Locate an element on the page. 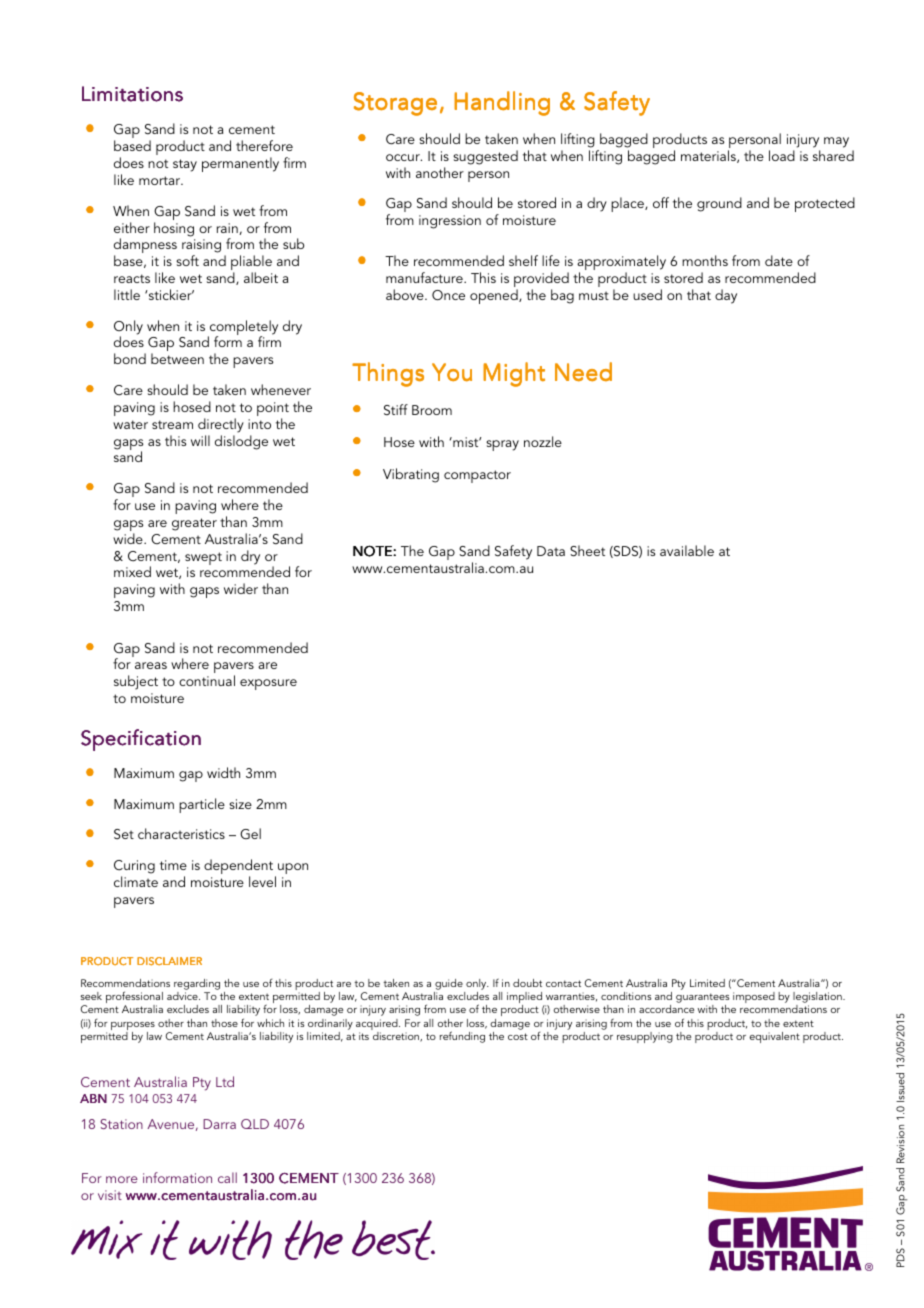  suggested is located at coordinates (485, 157).
